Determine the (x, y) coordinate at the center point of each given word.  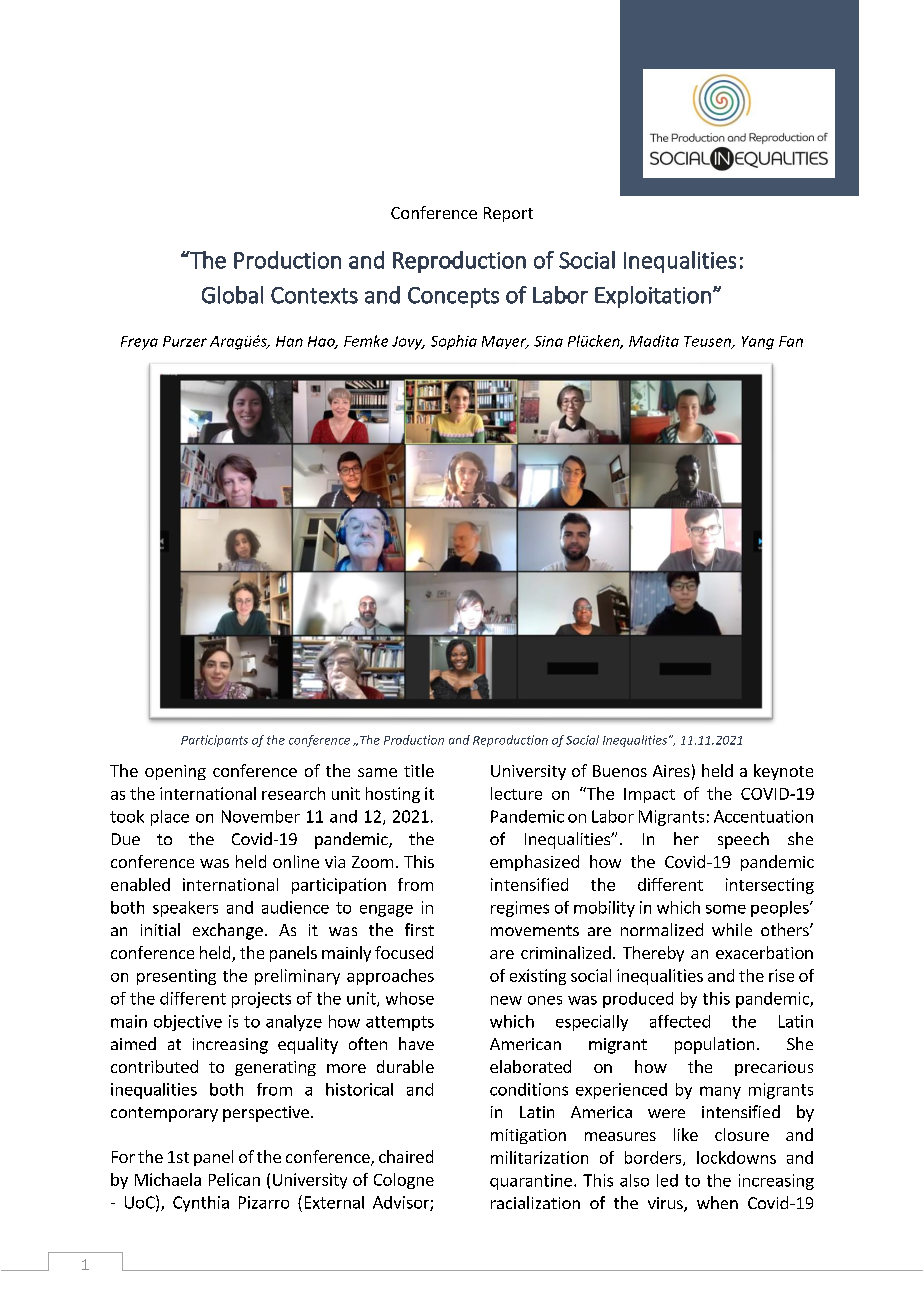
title (419, 770)
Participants (214, 741)
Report (508, 214)
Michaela (168, 1179)
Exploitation (653, 297)
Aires (671, 771)
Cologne (404, 1181)
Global (232, 295)
